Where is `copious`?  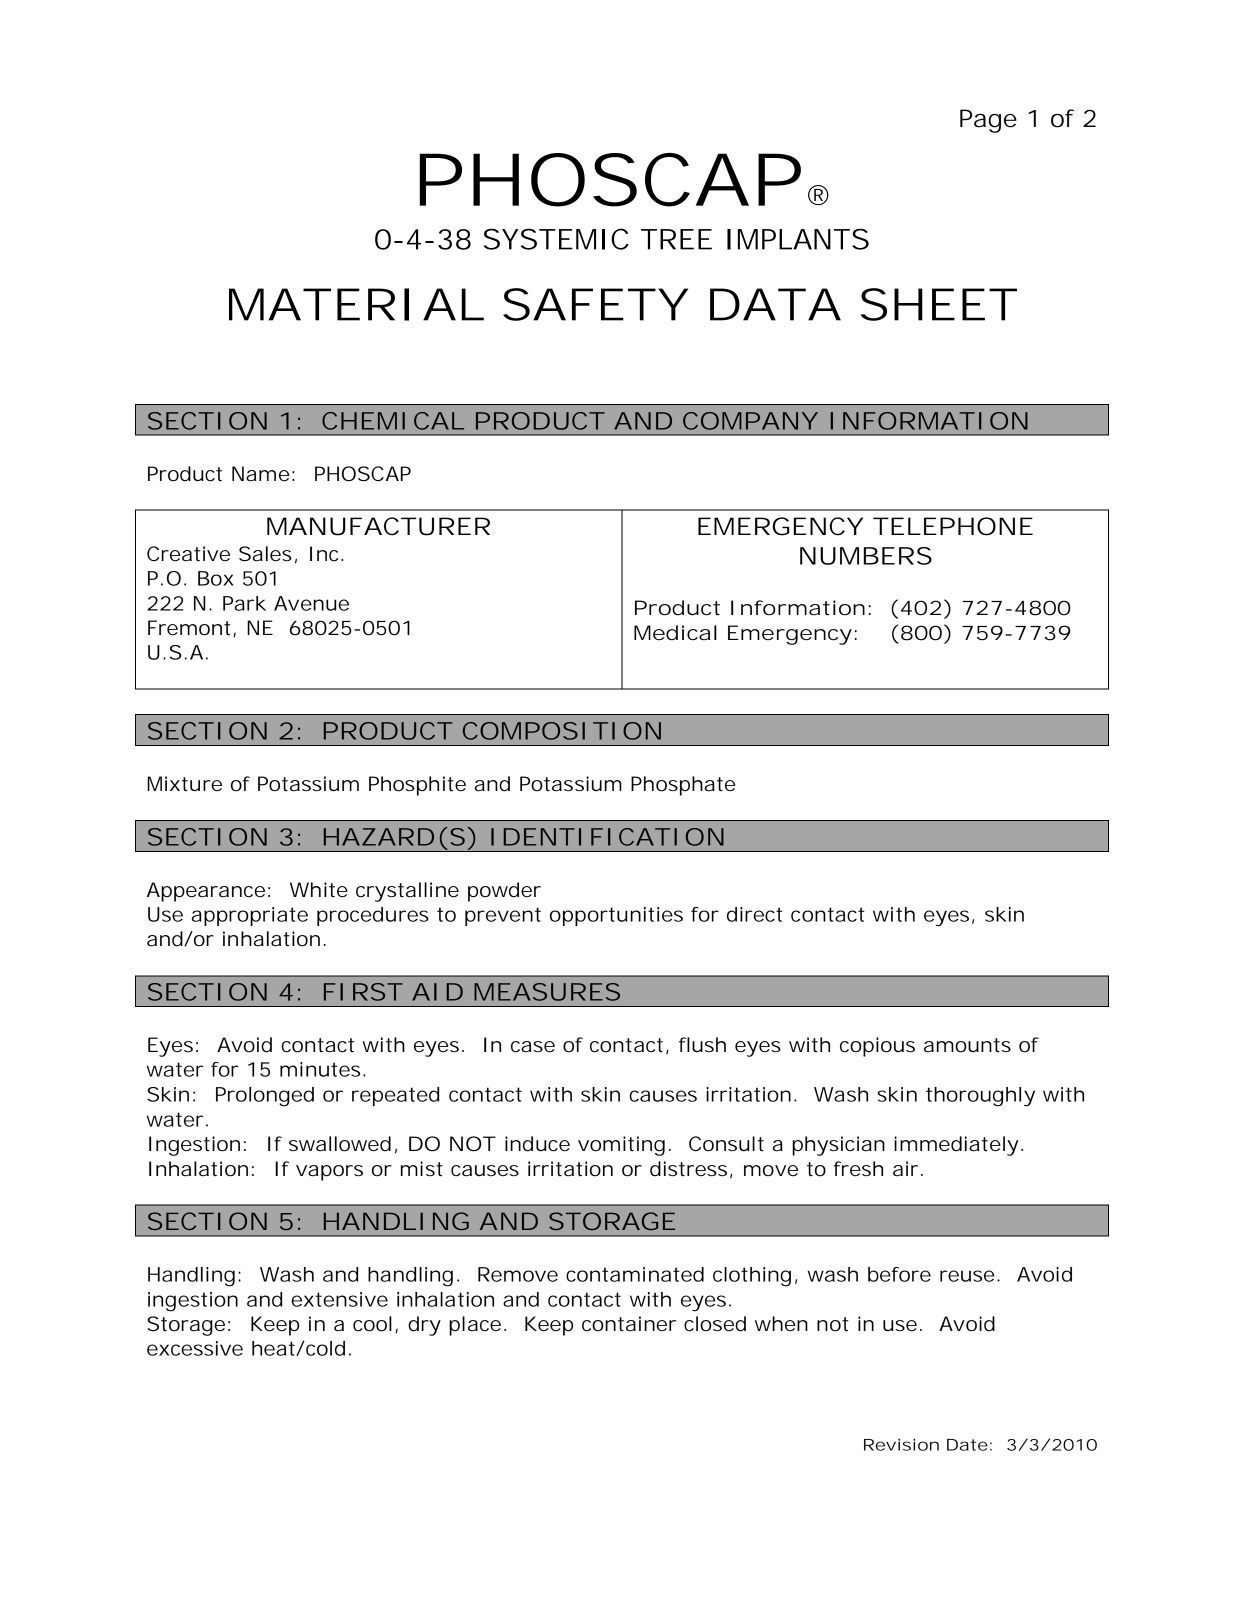 copious is located at coordinates (877, 1047).
